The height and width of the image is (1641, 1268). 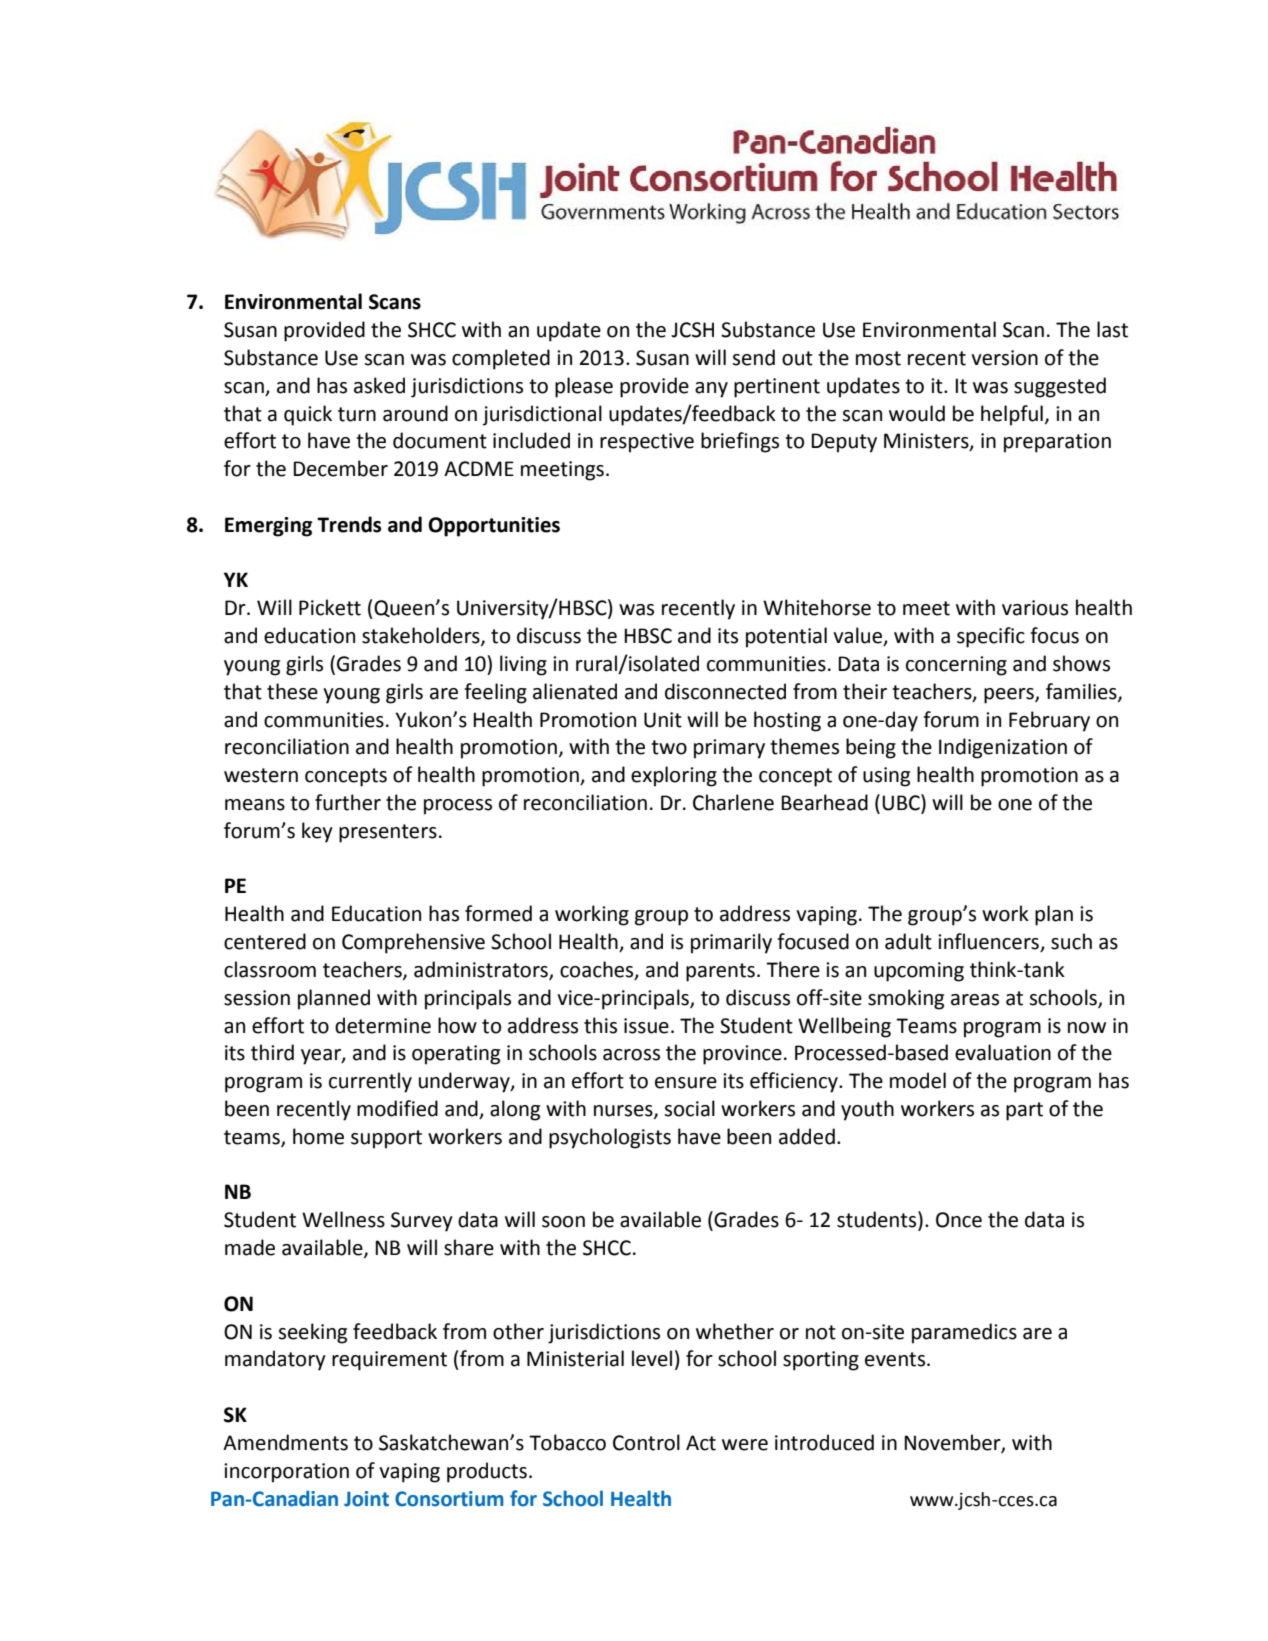 I want to click on influencers, so click(x=989, y=942).
